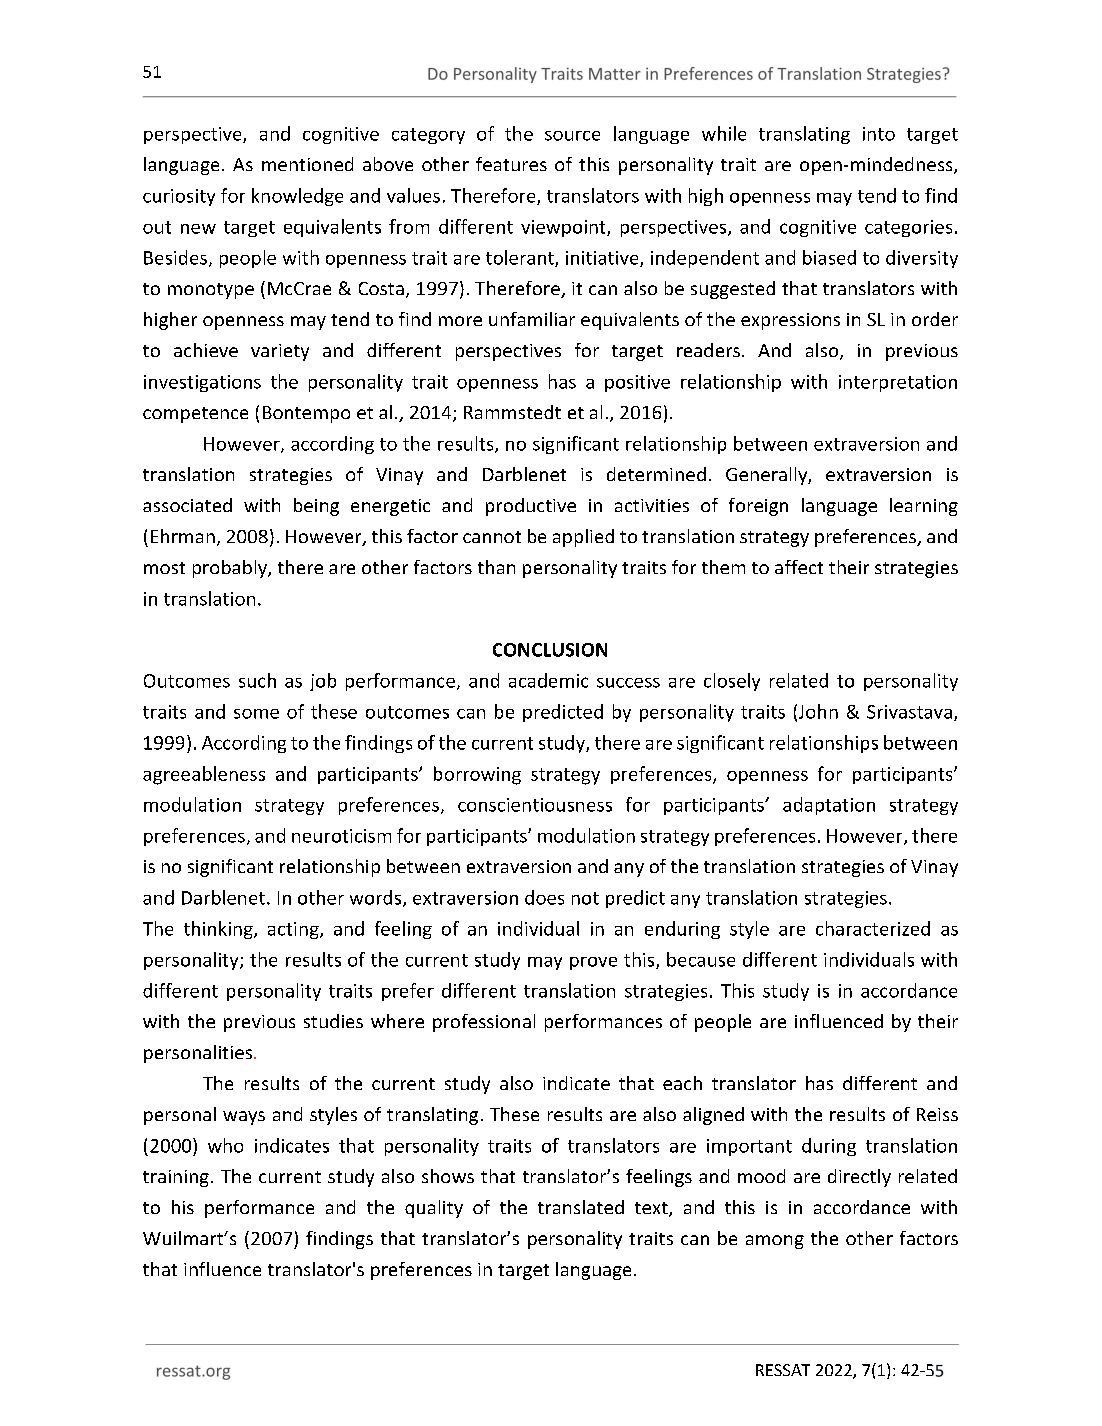  Describe the element at coordinates (637, 383) in the page. I see `positive` at that location.
